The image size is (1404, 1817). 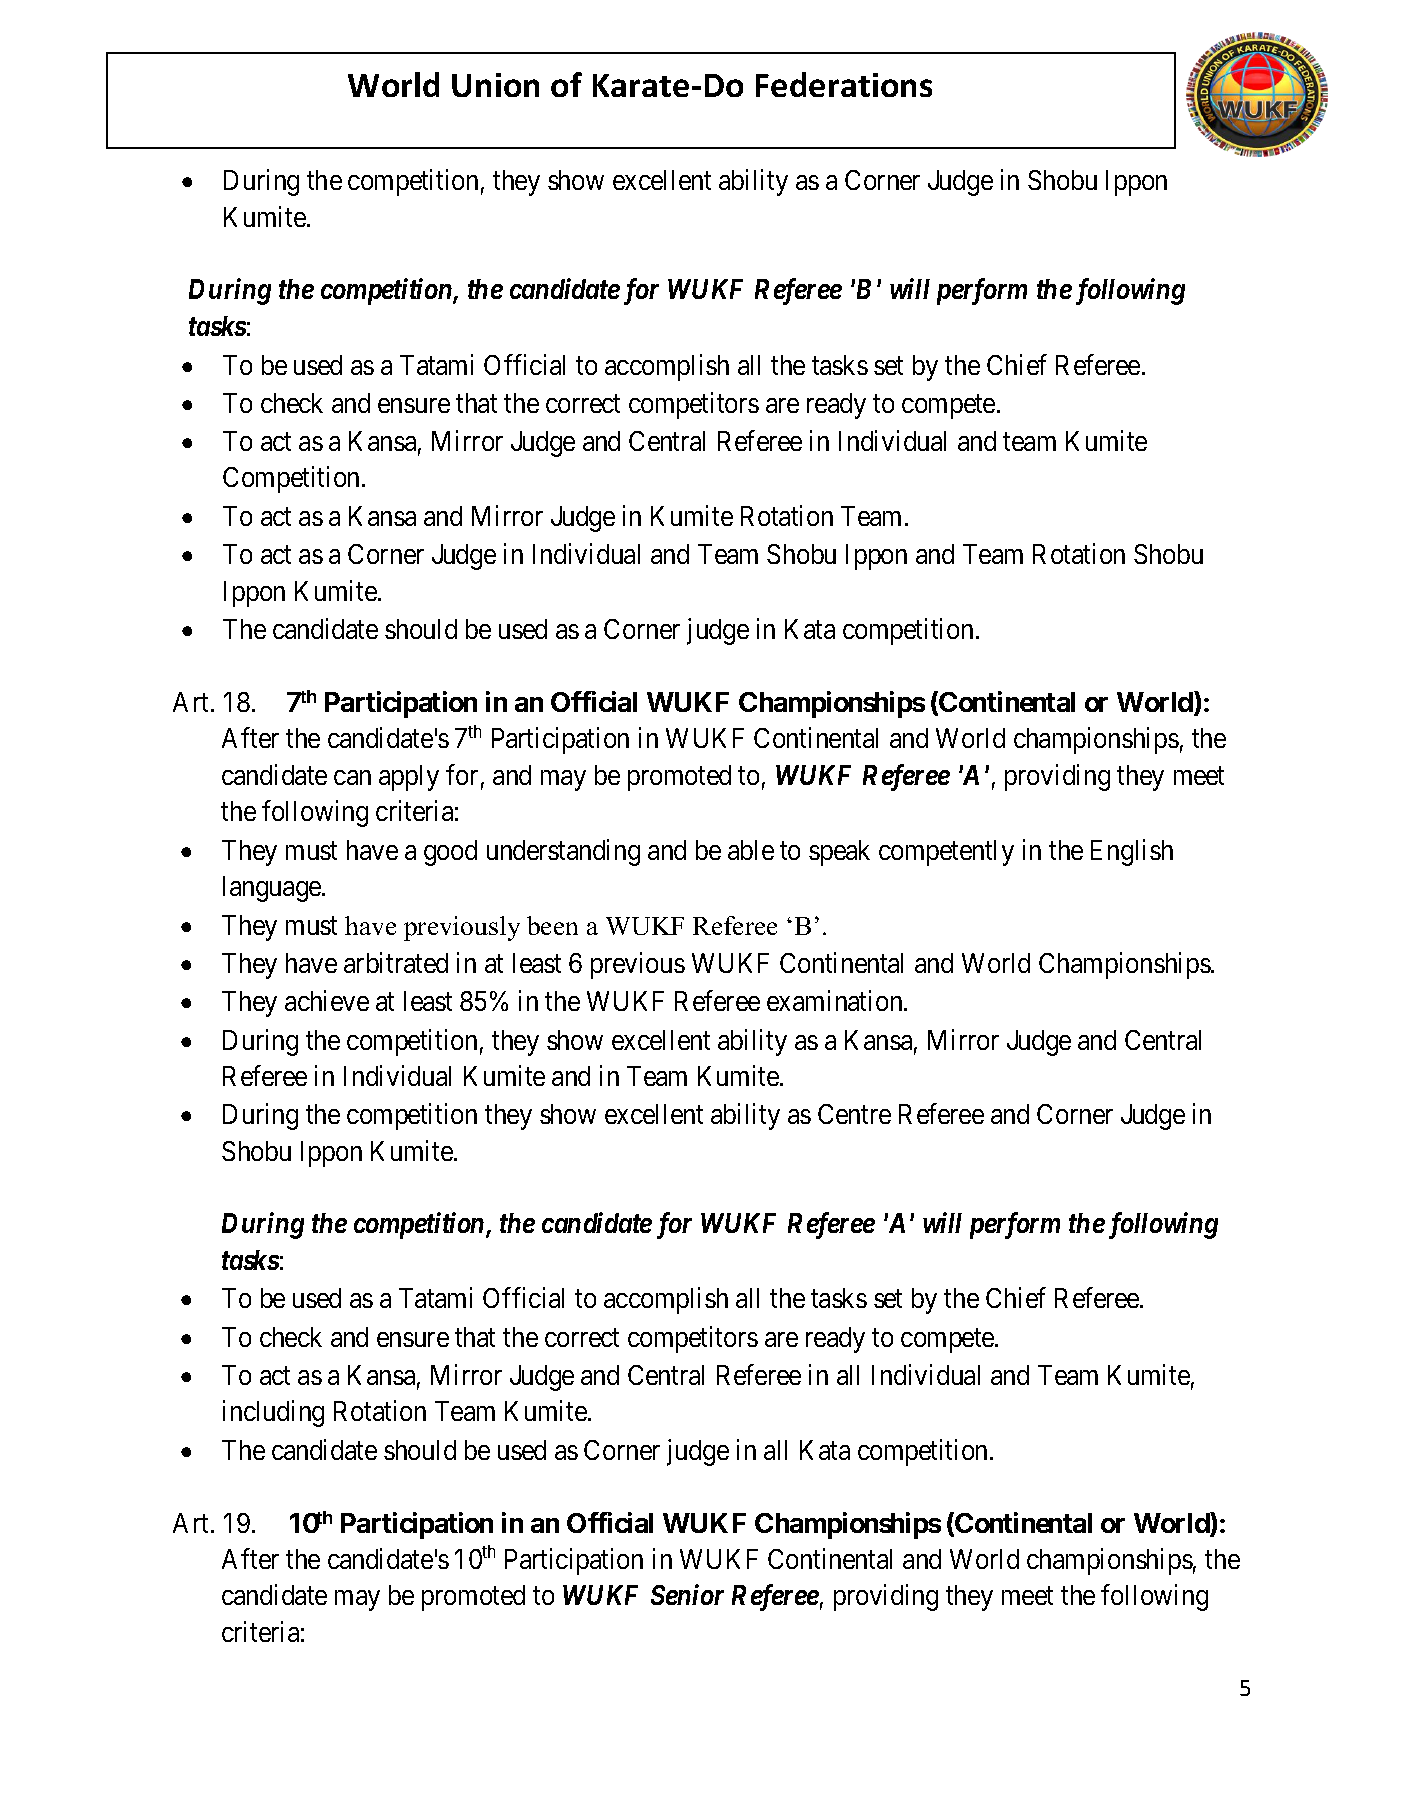 I want to click on including, so click(x=273, y=1414).
